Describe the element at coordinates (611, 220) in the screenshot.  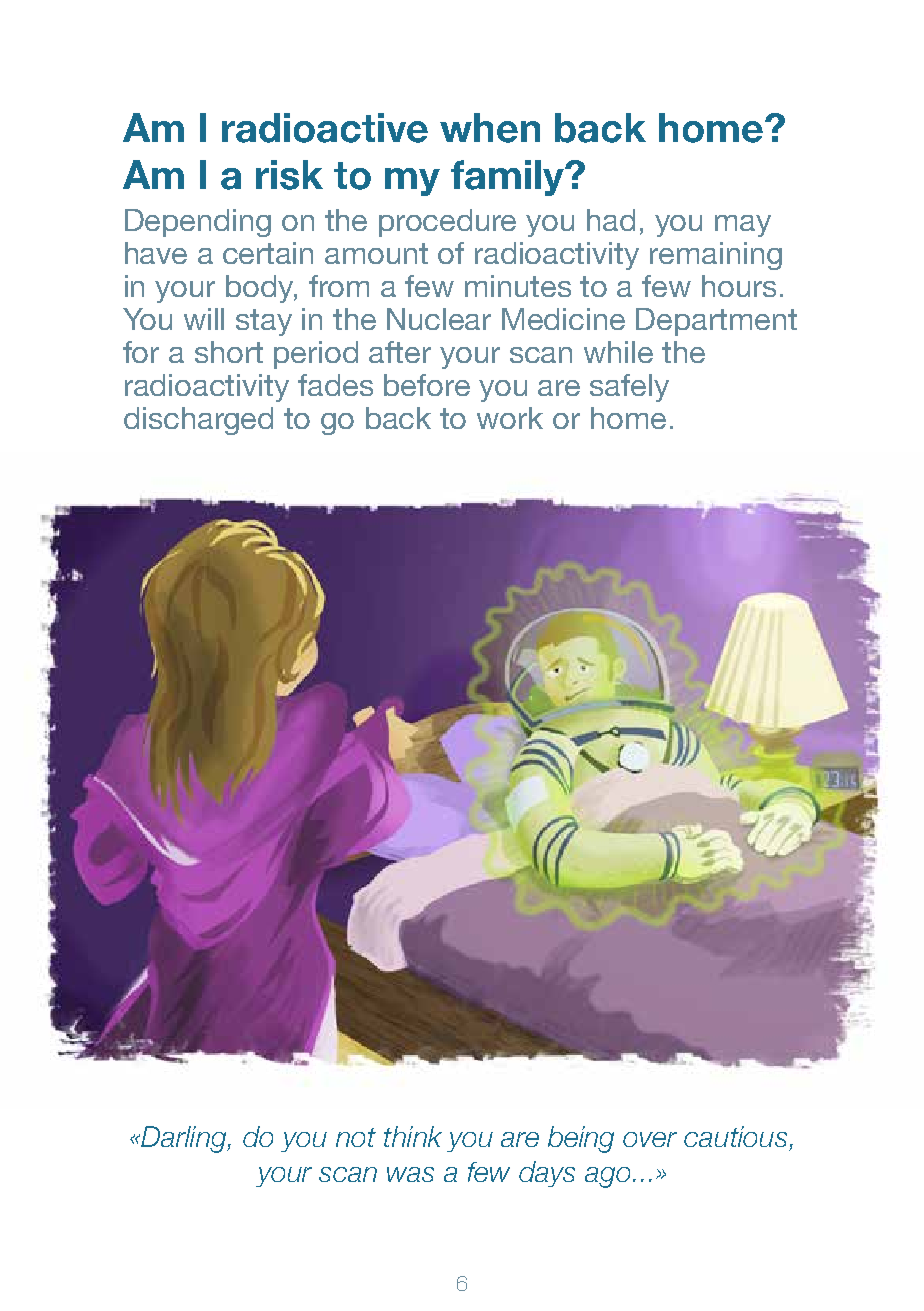
I see `had` at that location.
